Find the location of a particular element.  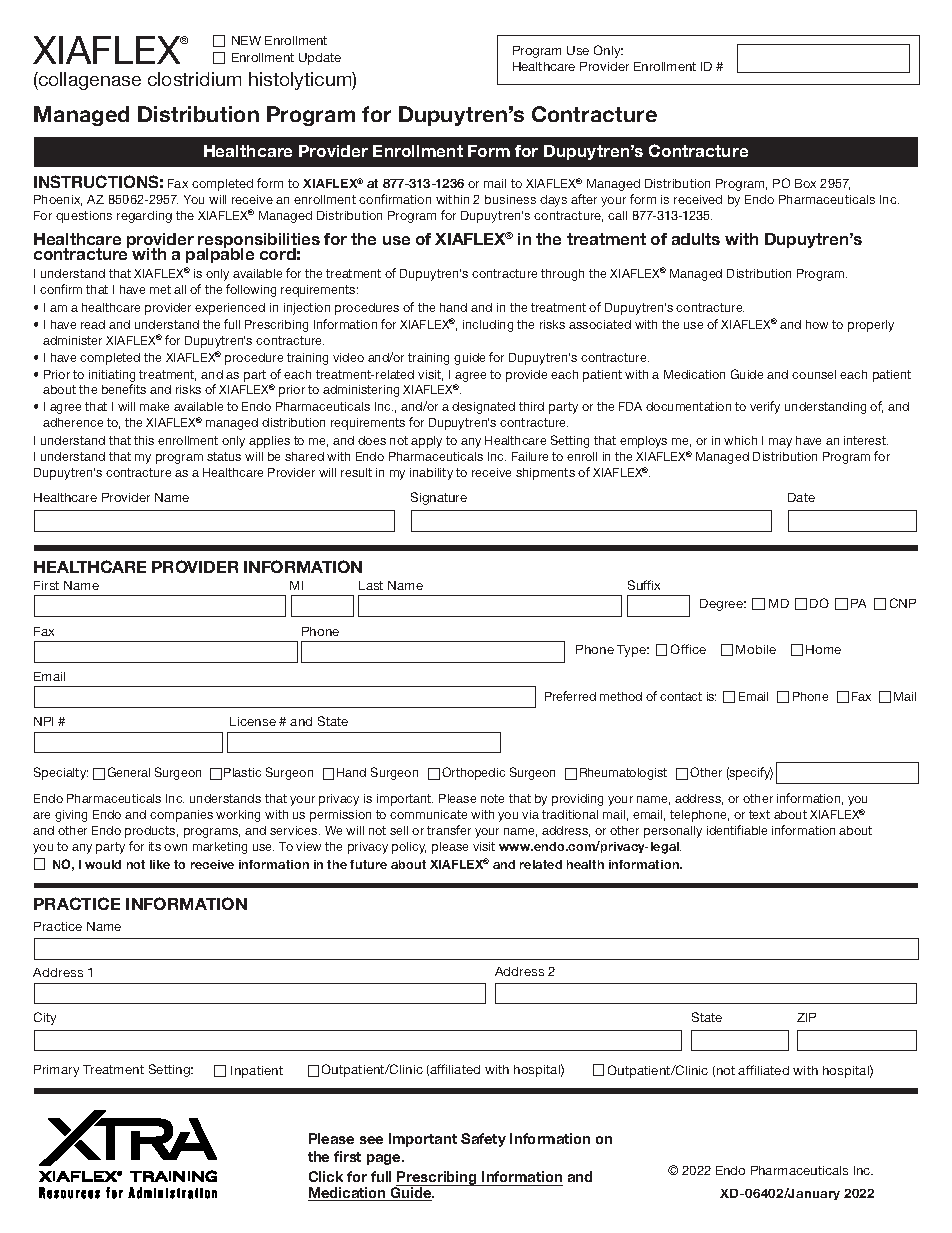

Preferred is located at coordinates (570, 696).
